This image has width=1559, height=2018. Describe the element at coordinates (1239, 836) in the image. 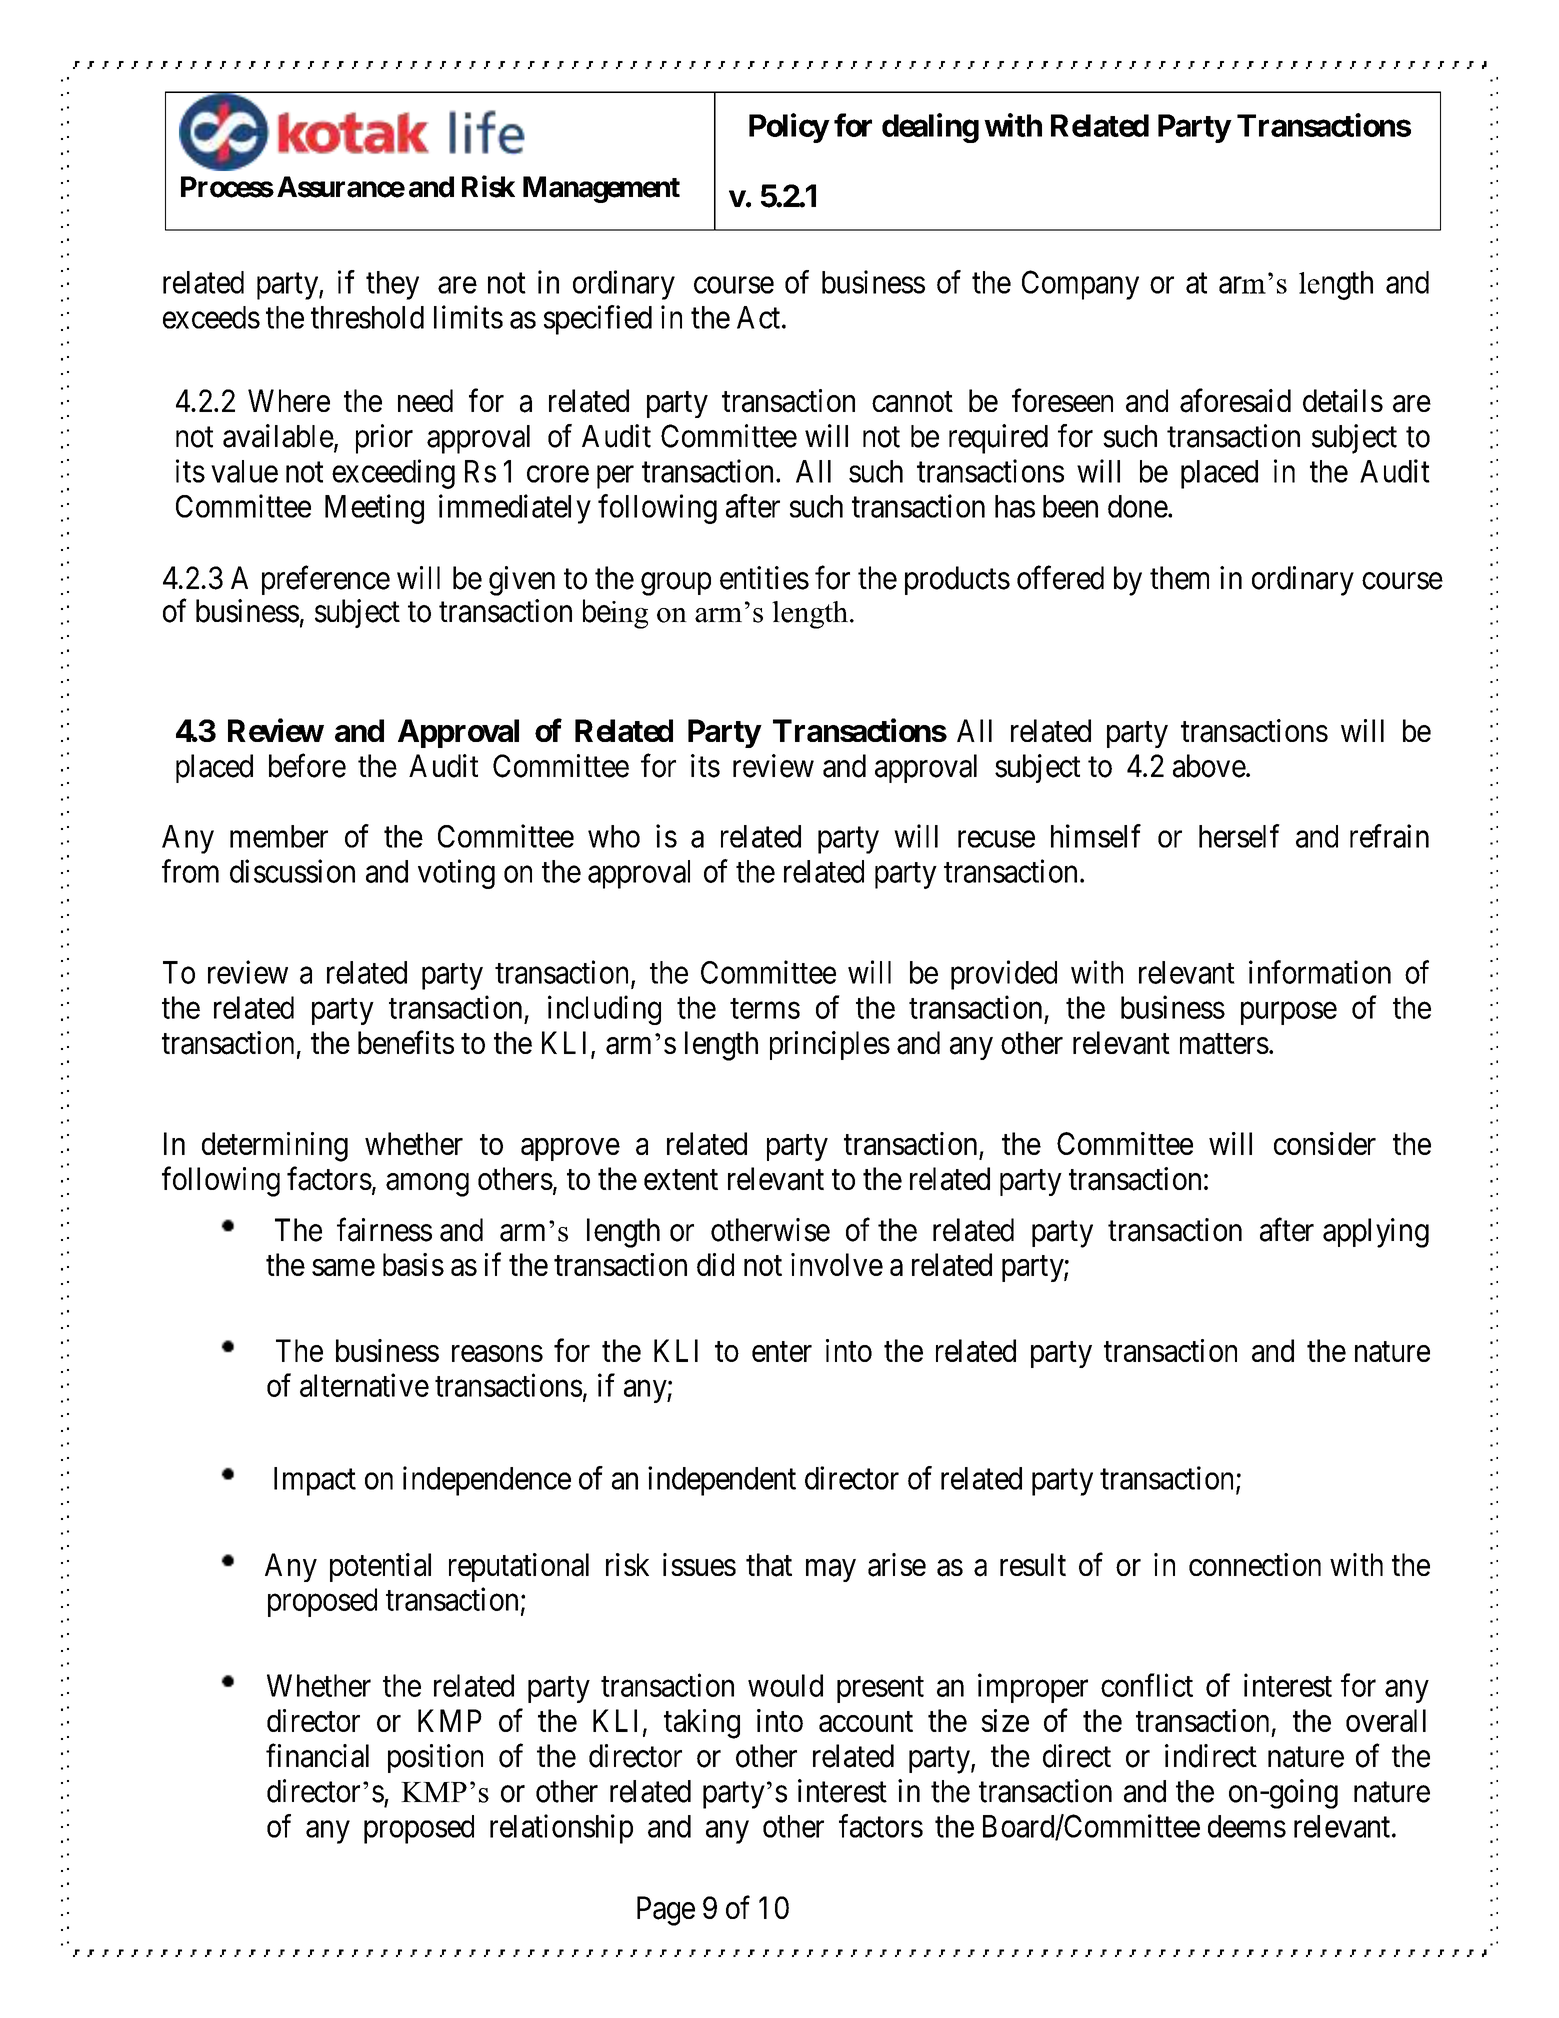

I see `herself` at that location.
